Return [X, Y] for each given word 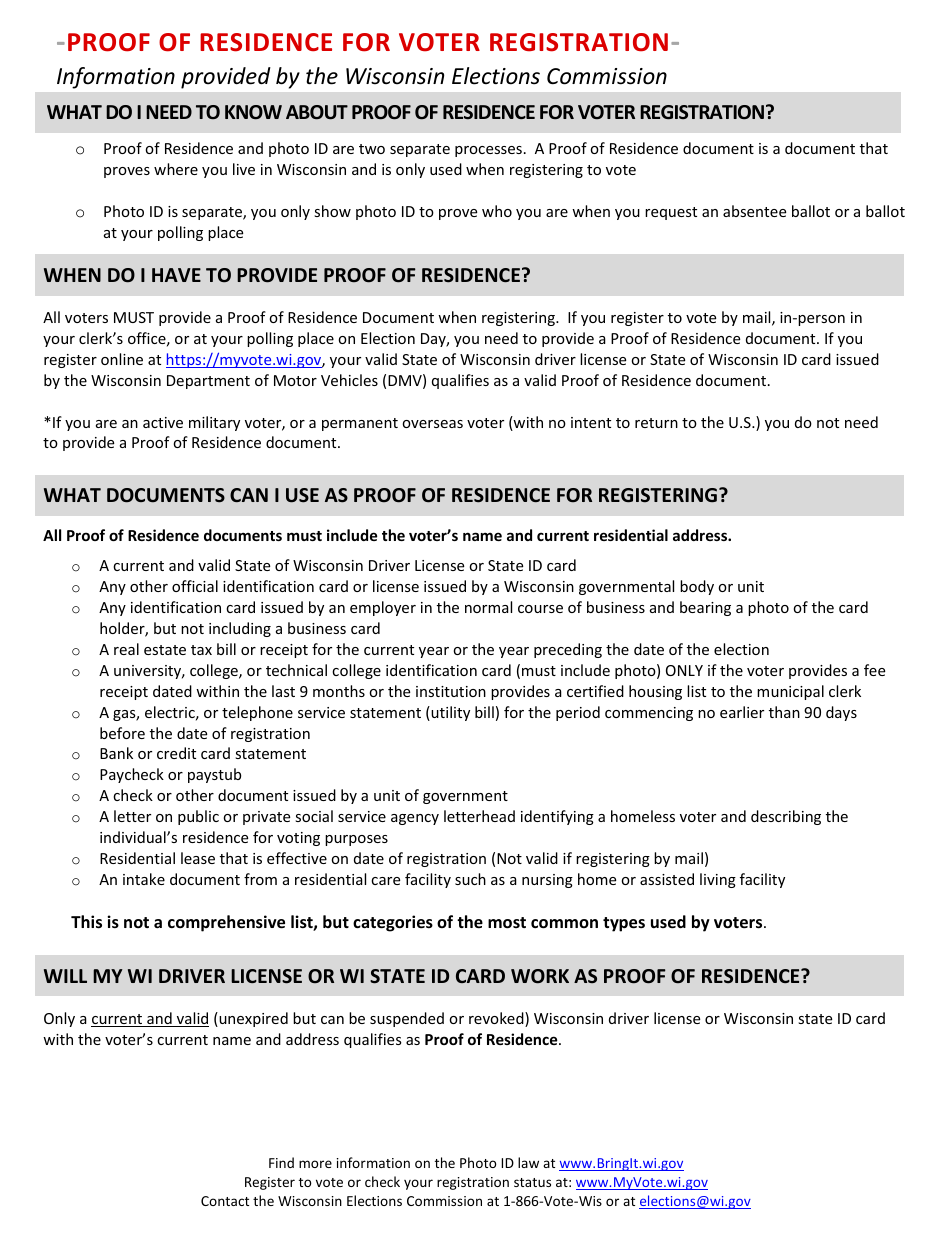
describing [786, 817]
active [163, 422]
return [656, 423]
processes [488, 151]
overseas [432, 424]
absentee [754, 211]
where [176, 169]
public [198, 817]
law [528, 1162]
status [532, 1182]
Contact [225, 1201]
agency [415, 819]
